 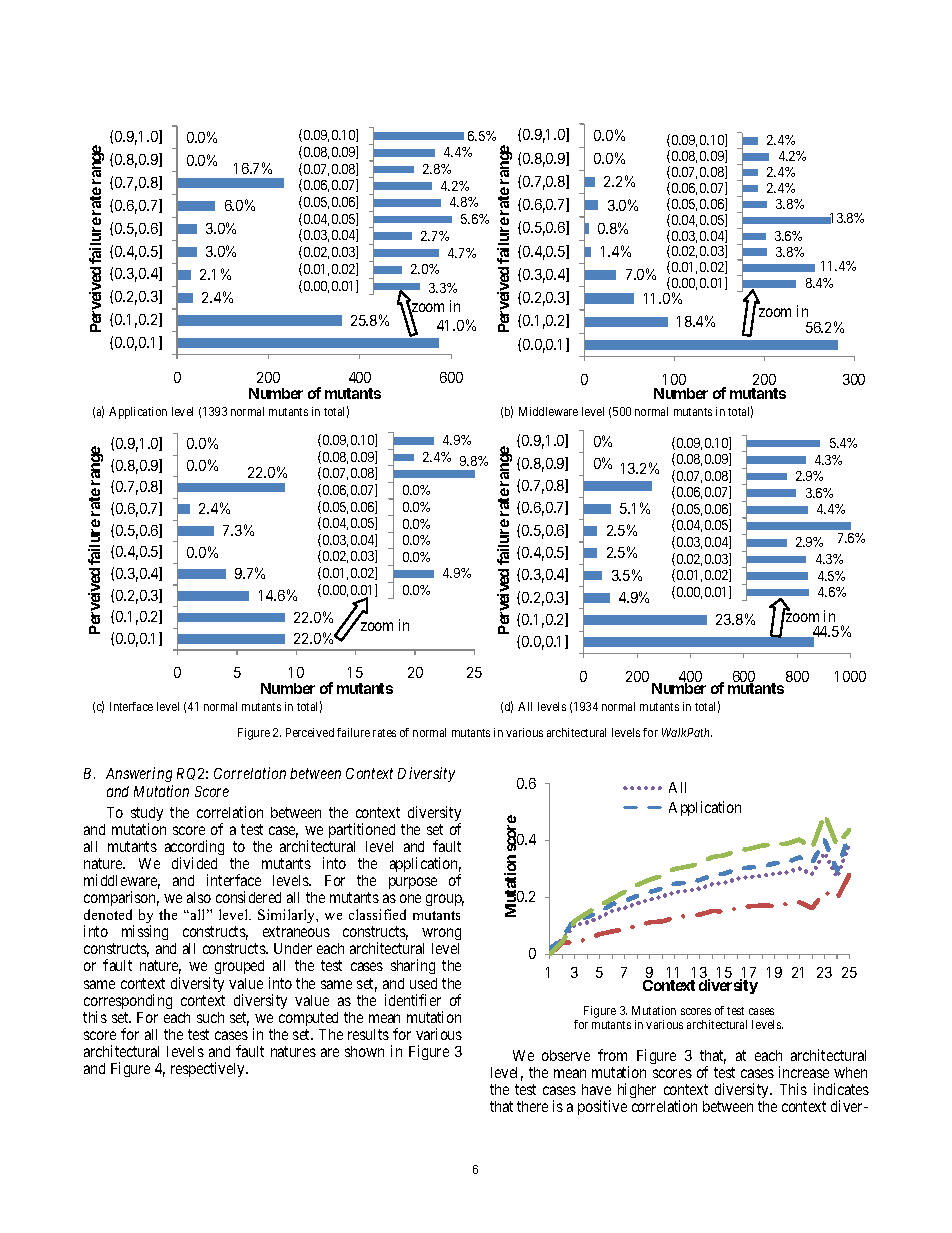 I want to click on classified, so click(x=377, y=914).
